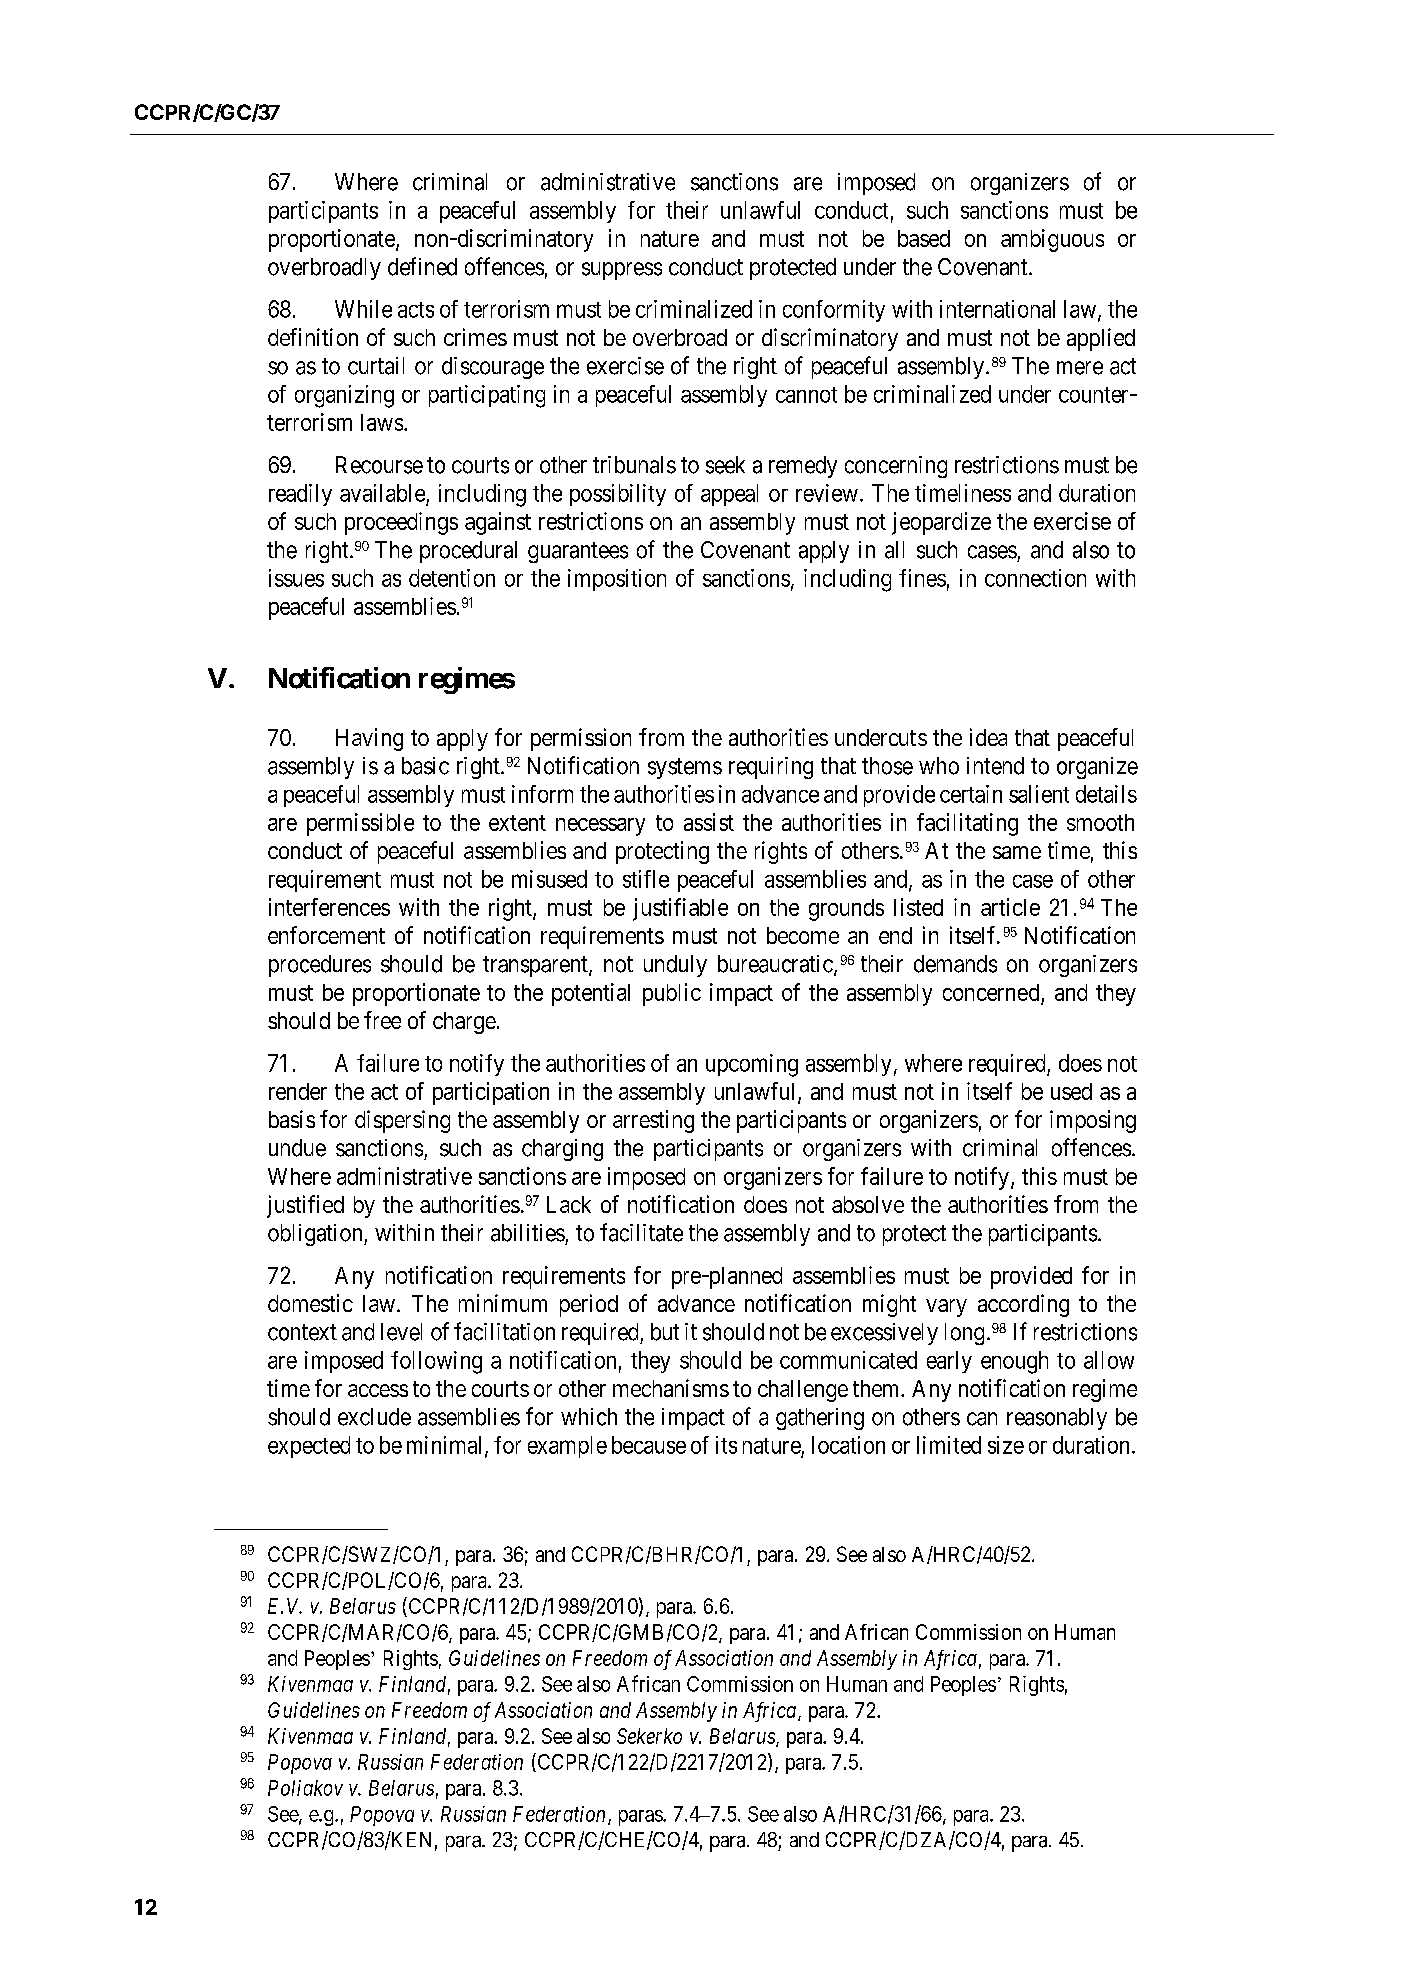 Image resolution: width=1404 pixels, height=1986 pixels. Describe the element at coordinates (997, 309) in the screenshot. I see `international` at that location.
